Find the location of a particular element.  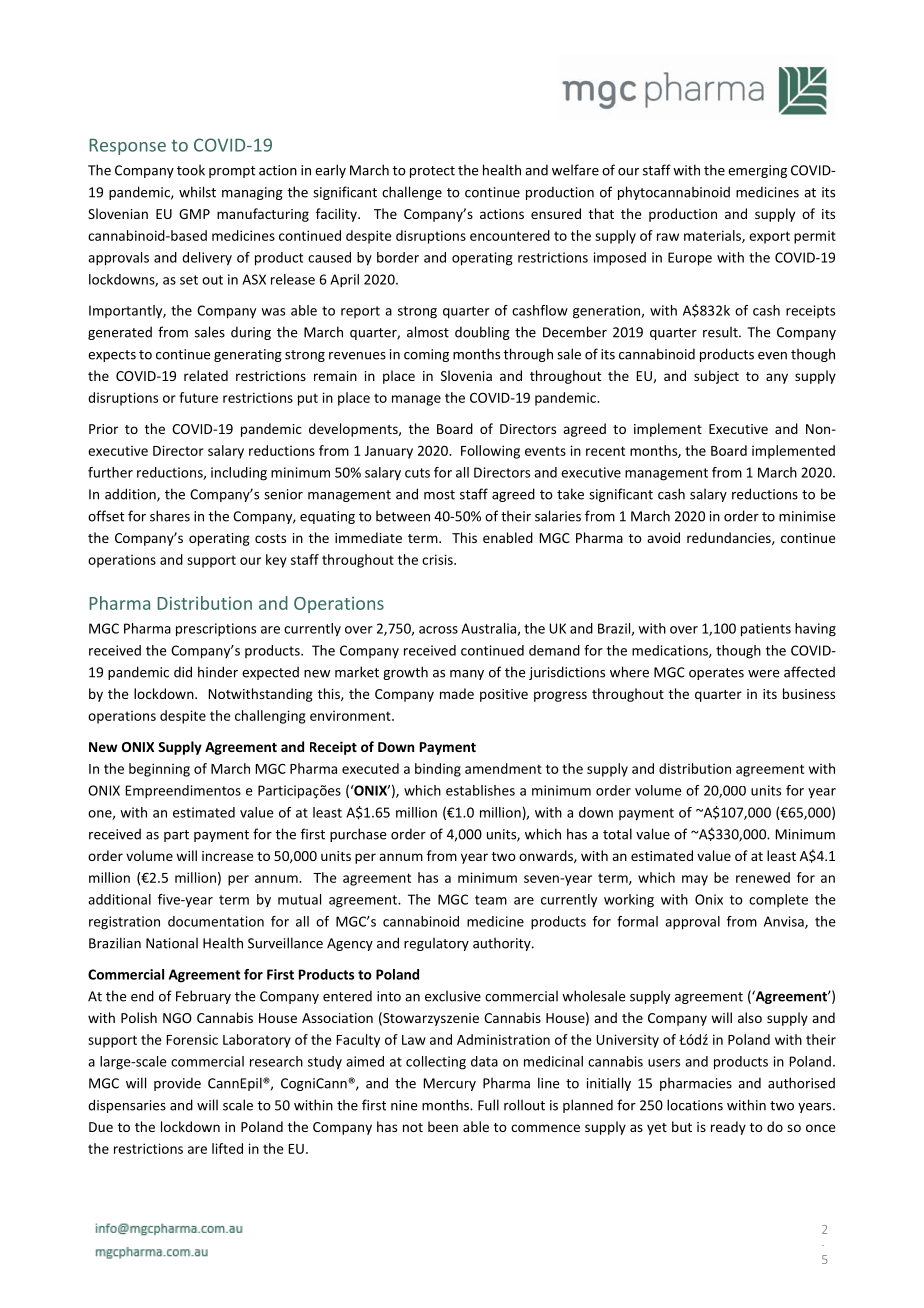

protect is located at coordinates (432, 172).
